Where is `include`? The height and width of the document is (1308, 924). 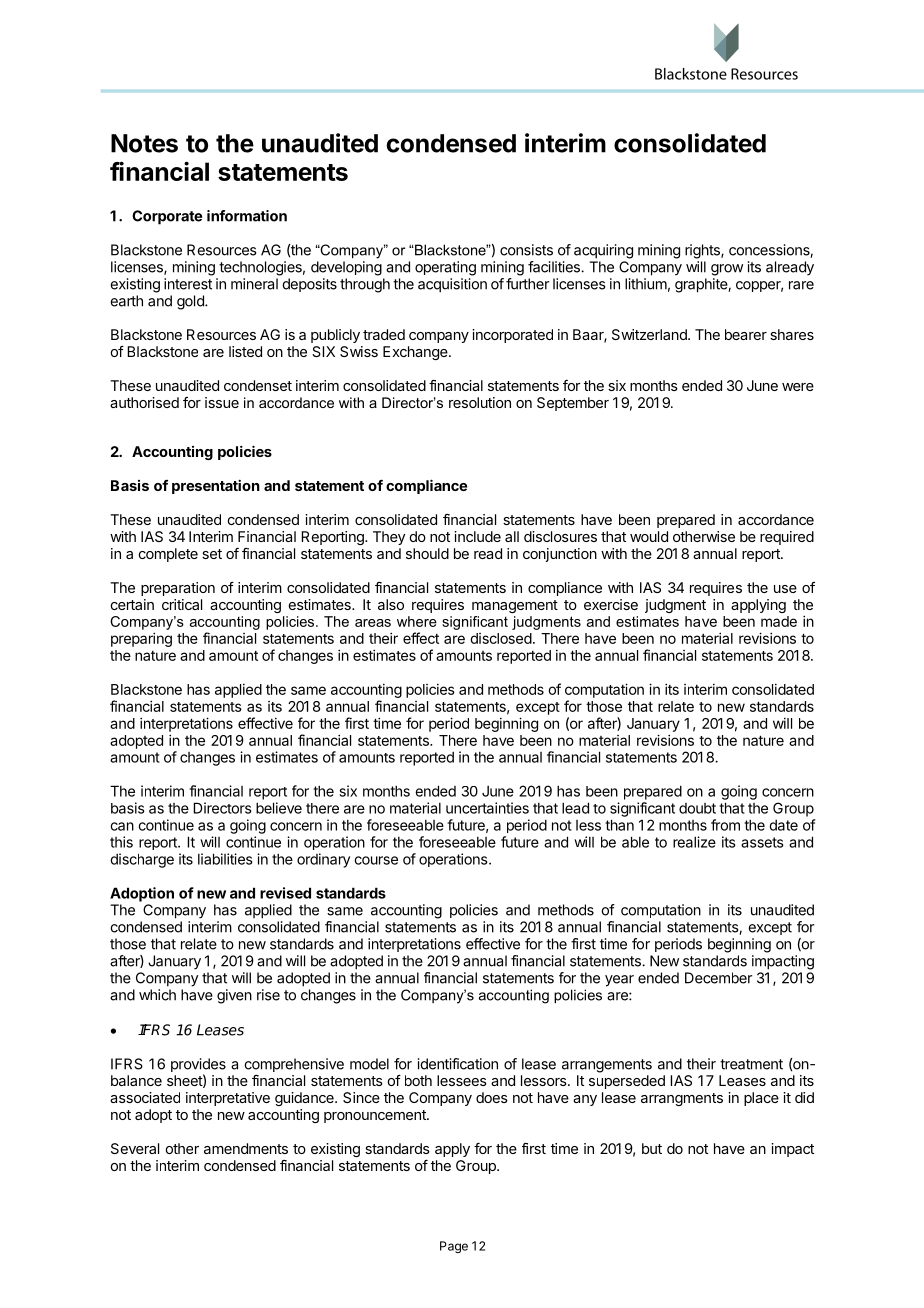
include is located at coordinates (477, 536).
